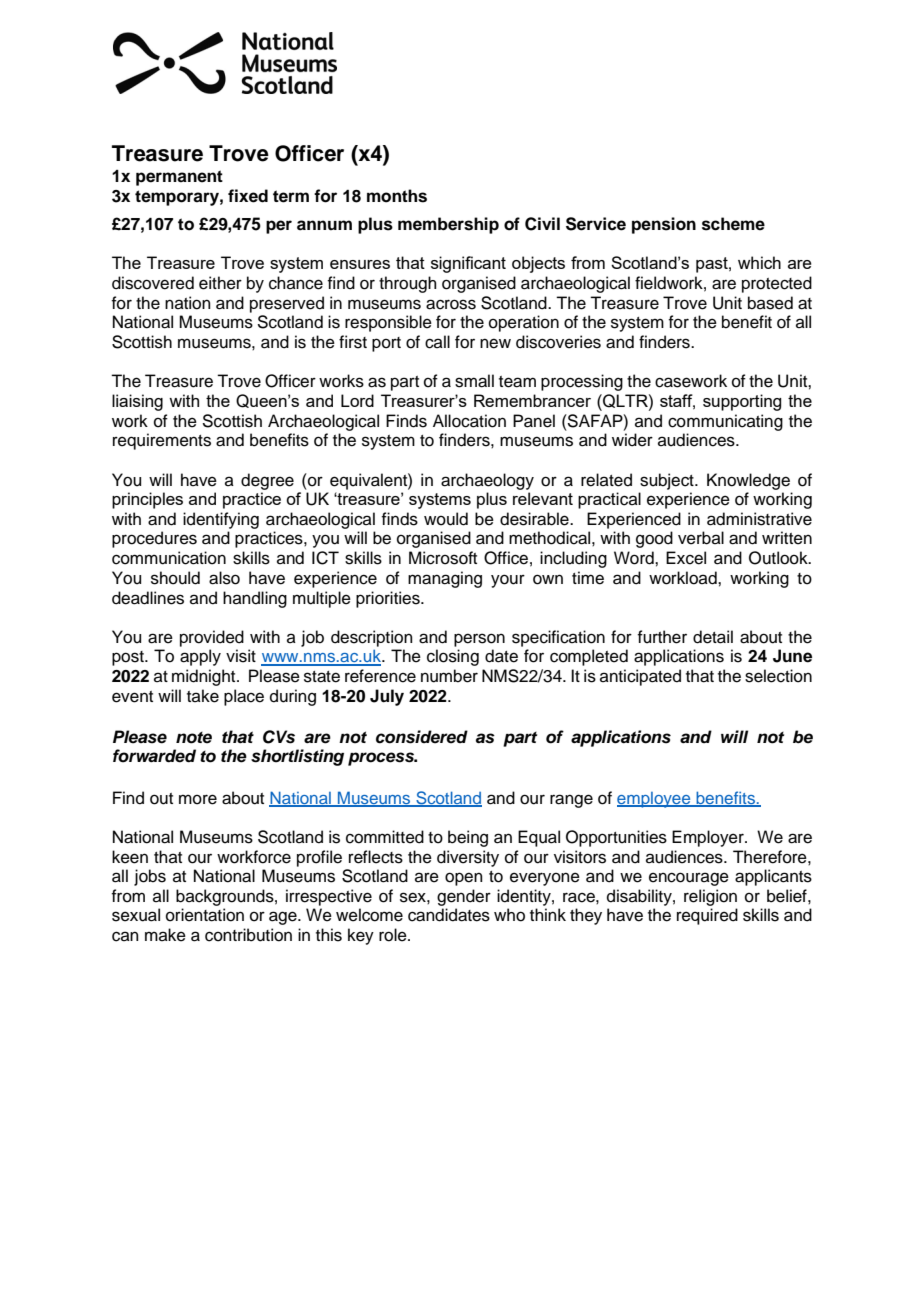 Image resolution: width=924 pixels, height=1308 pixels. I want to click on scheme, so click(733, 224).
